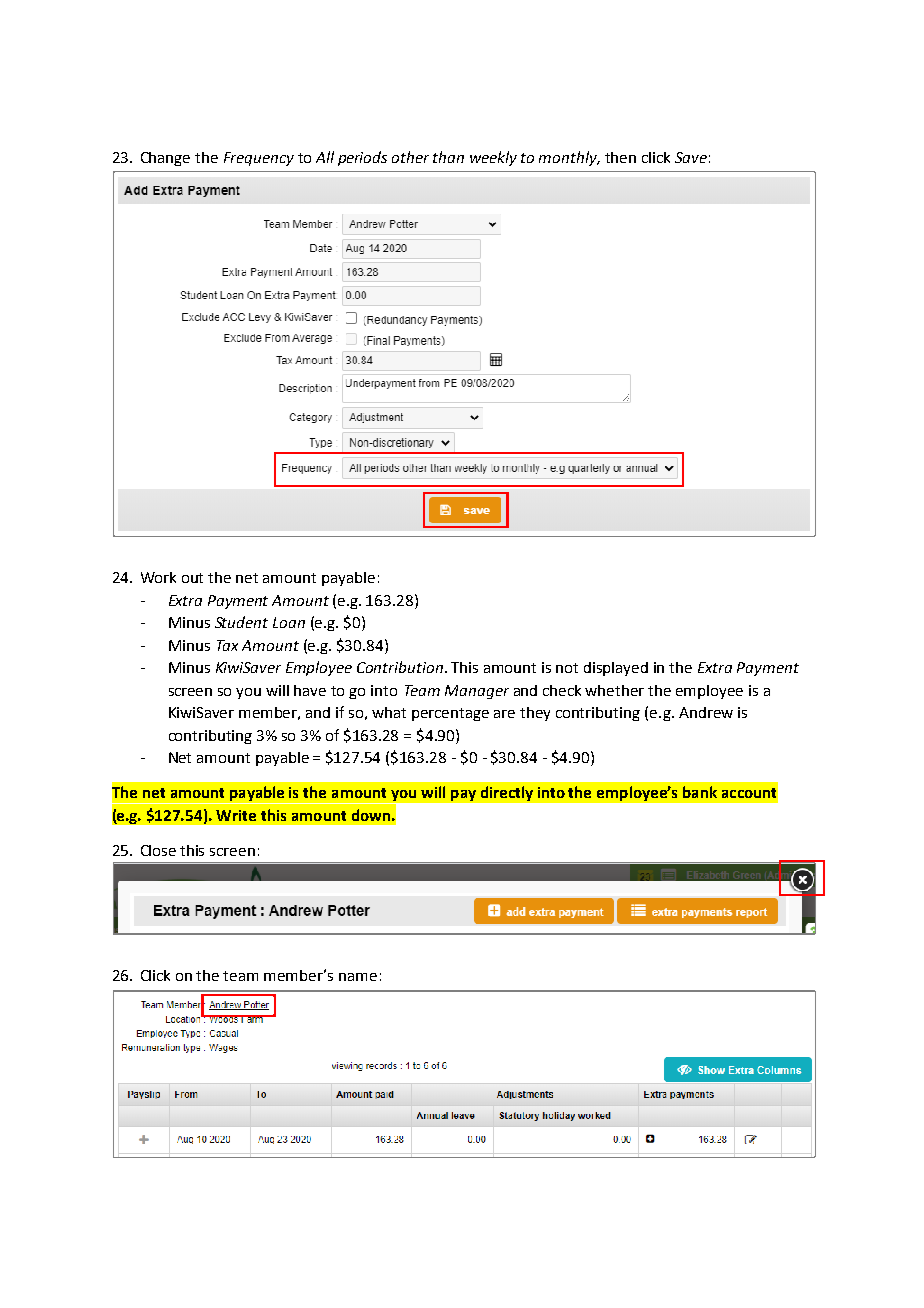 This document has height=1308, width=924. What do you see at coordinates (448, 157) in the document?
I see `than` at bounding box center [448, 157].
